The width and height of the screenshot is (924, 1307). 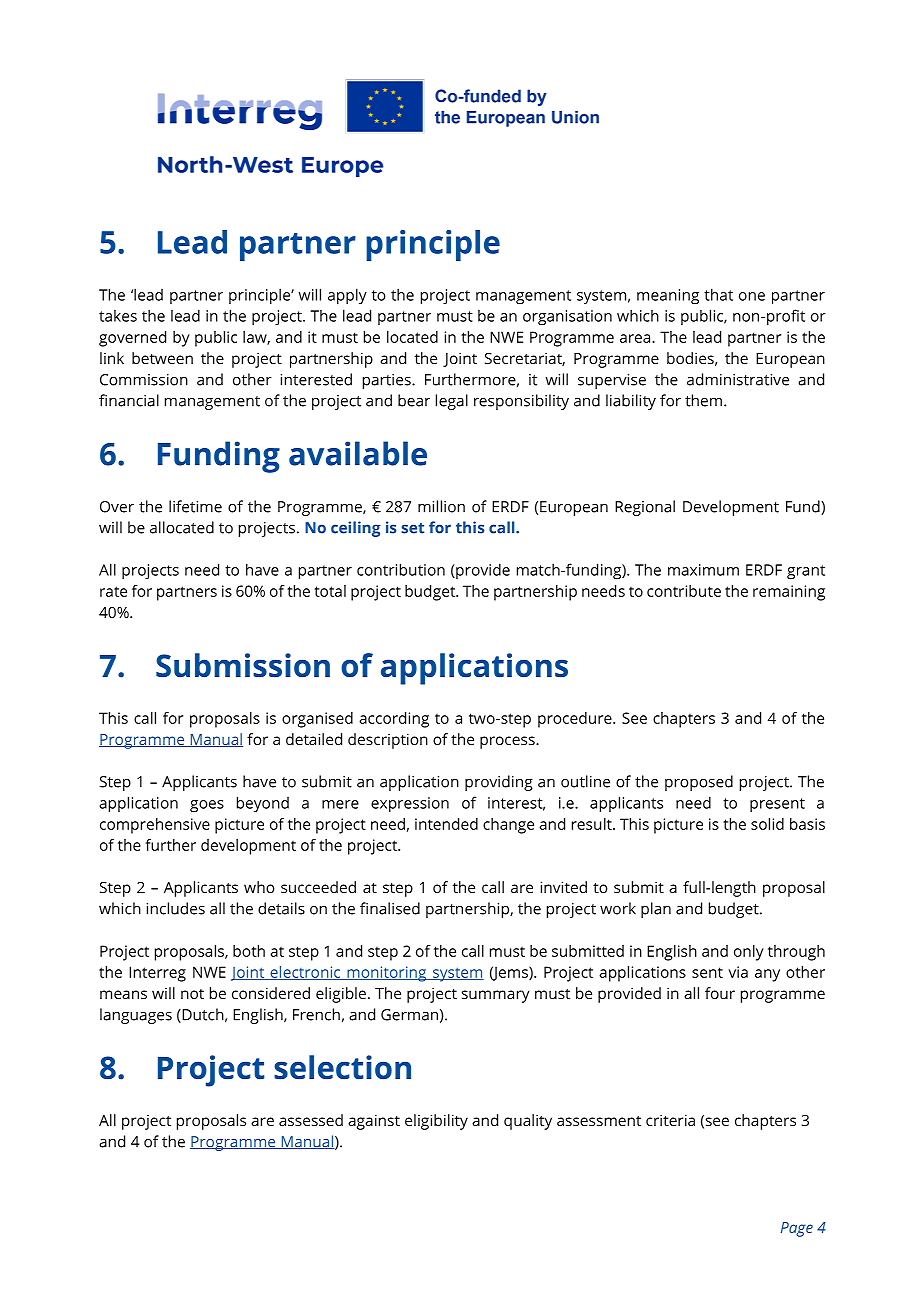 I want to click on summary, so click(x=496, y=996).
